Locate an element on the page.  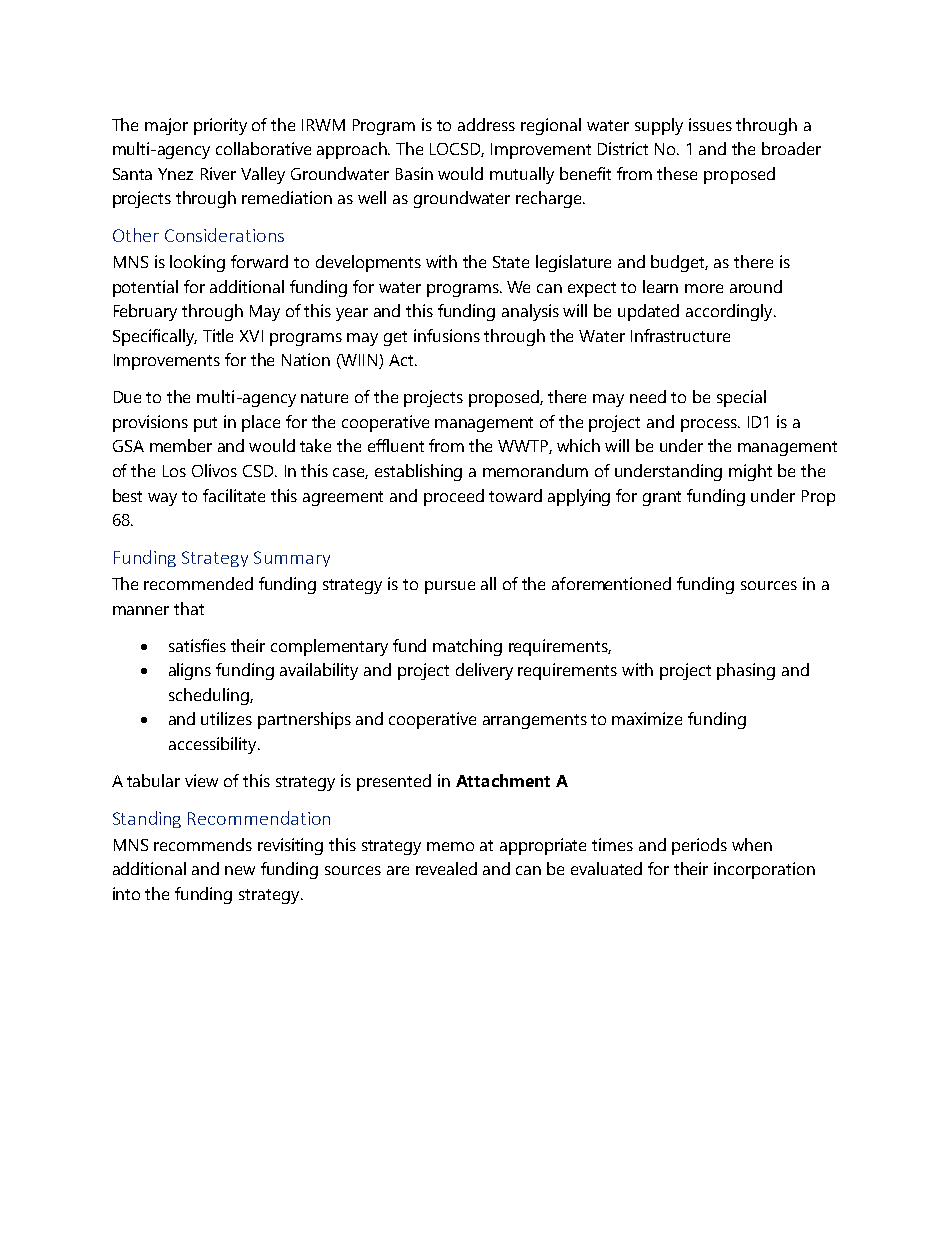
revealed is located at coordinates (446, 868).
